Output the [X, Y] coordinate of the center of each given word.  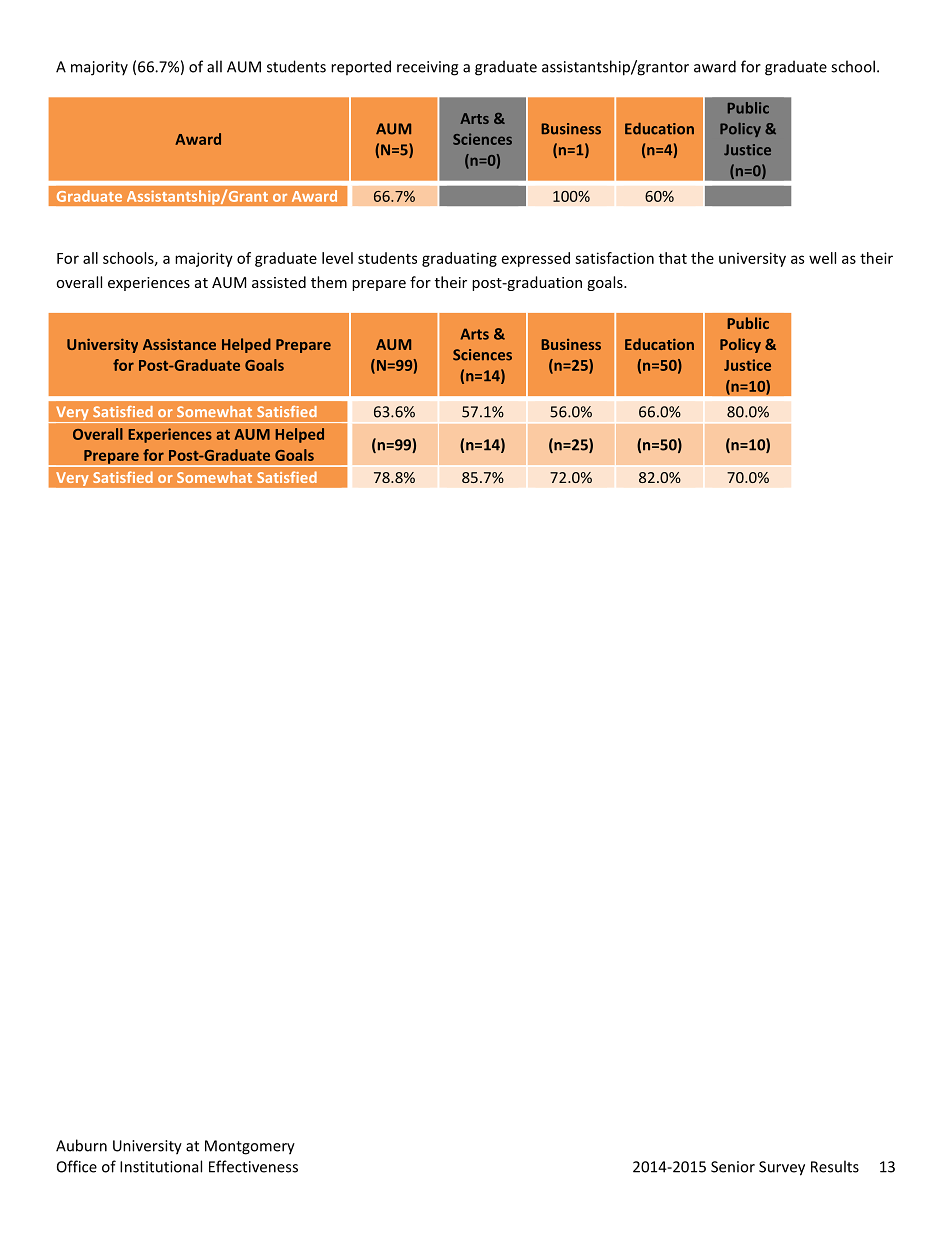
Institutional [161, 1166]
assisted [279, 282]
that [673, 258]
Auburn [81, 1145]
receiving [427, 68]
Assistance [179, 344]
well [822, 258]
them [329, 282]
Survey [782, 1168]
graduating [459, 259]
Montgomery [250, 1147]
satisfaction [614, 258]
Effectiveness [253, 1166]
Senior [733, 1167]
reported [361, 67]
